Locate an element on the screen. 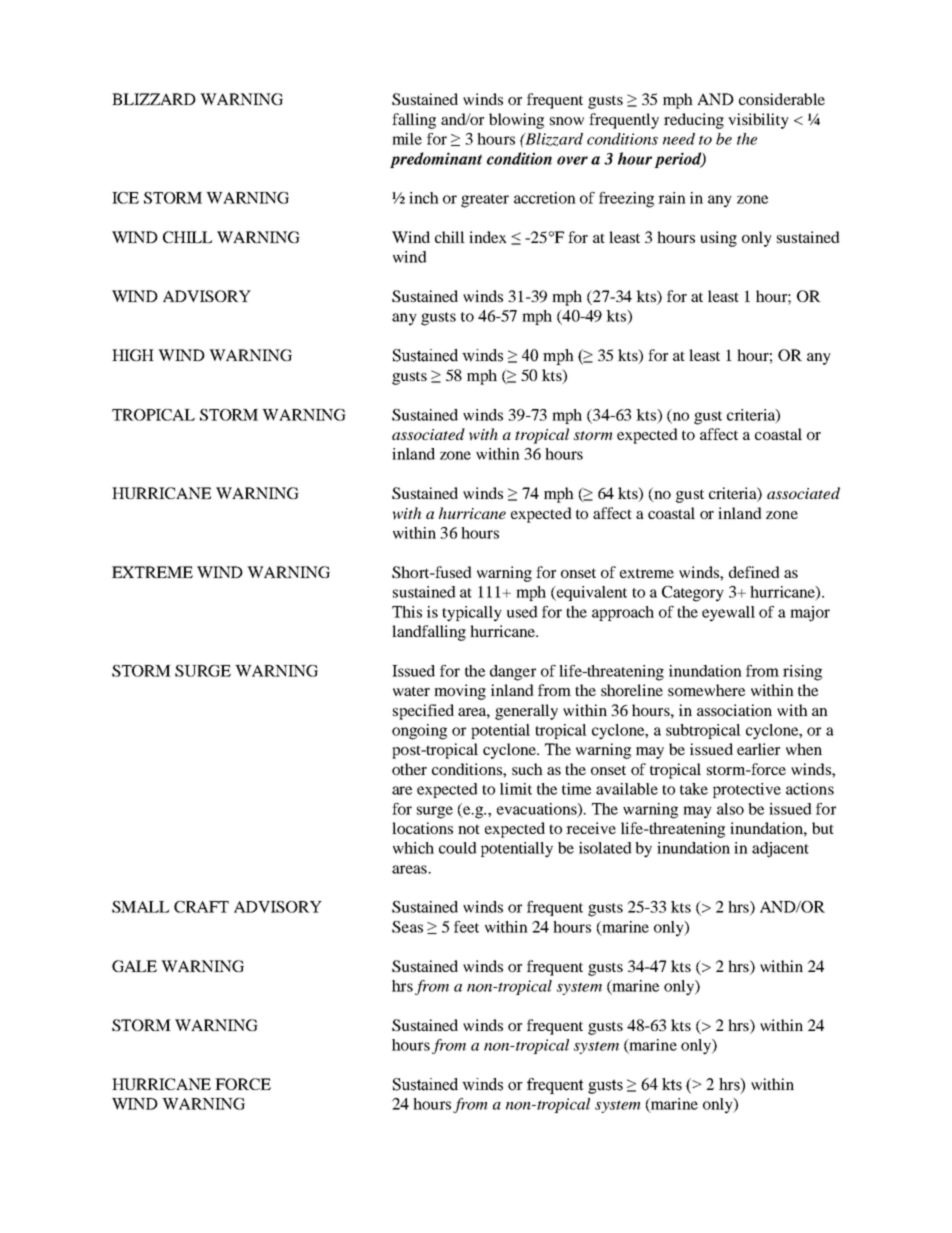 The image size is (952, 1233). ICE is located at coordinates (125, 198).
